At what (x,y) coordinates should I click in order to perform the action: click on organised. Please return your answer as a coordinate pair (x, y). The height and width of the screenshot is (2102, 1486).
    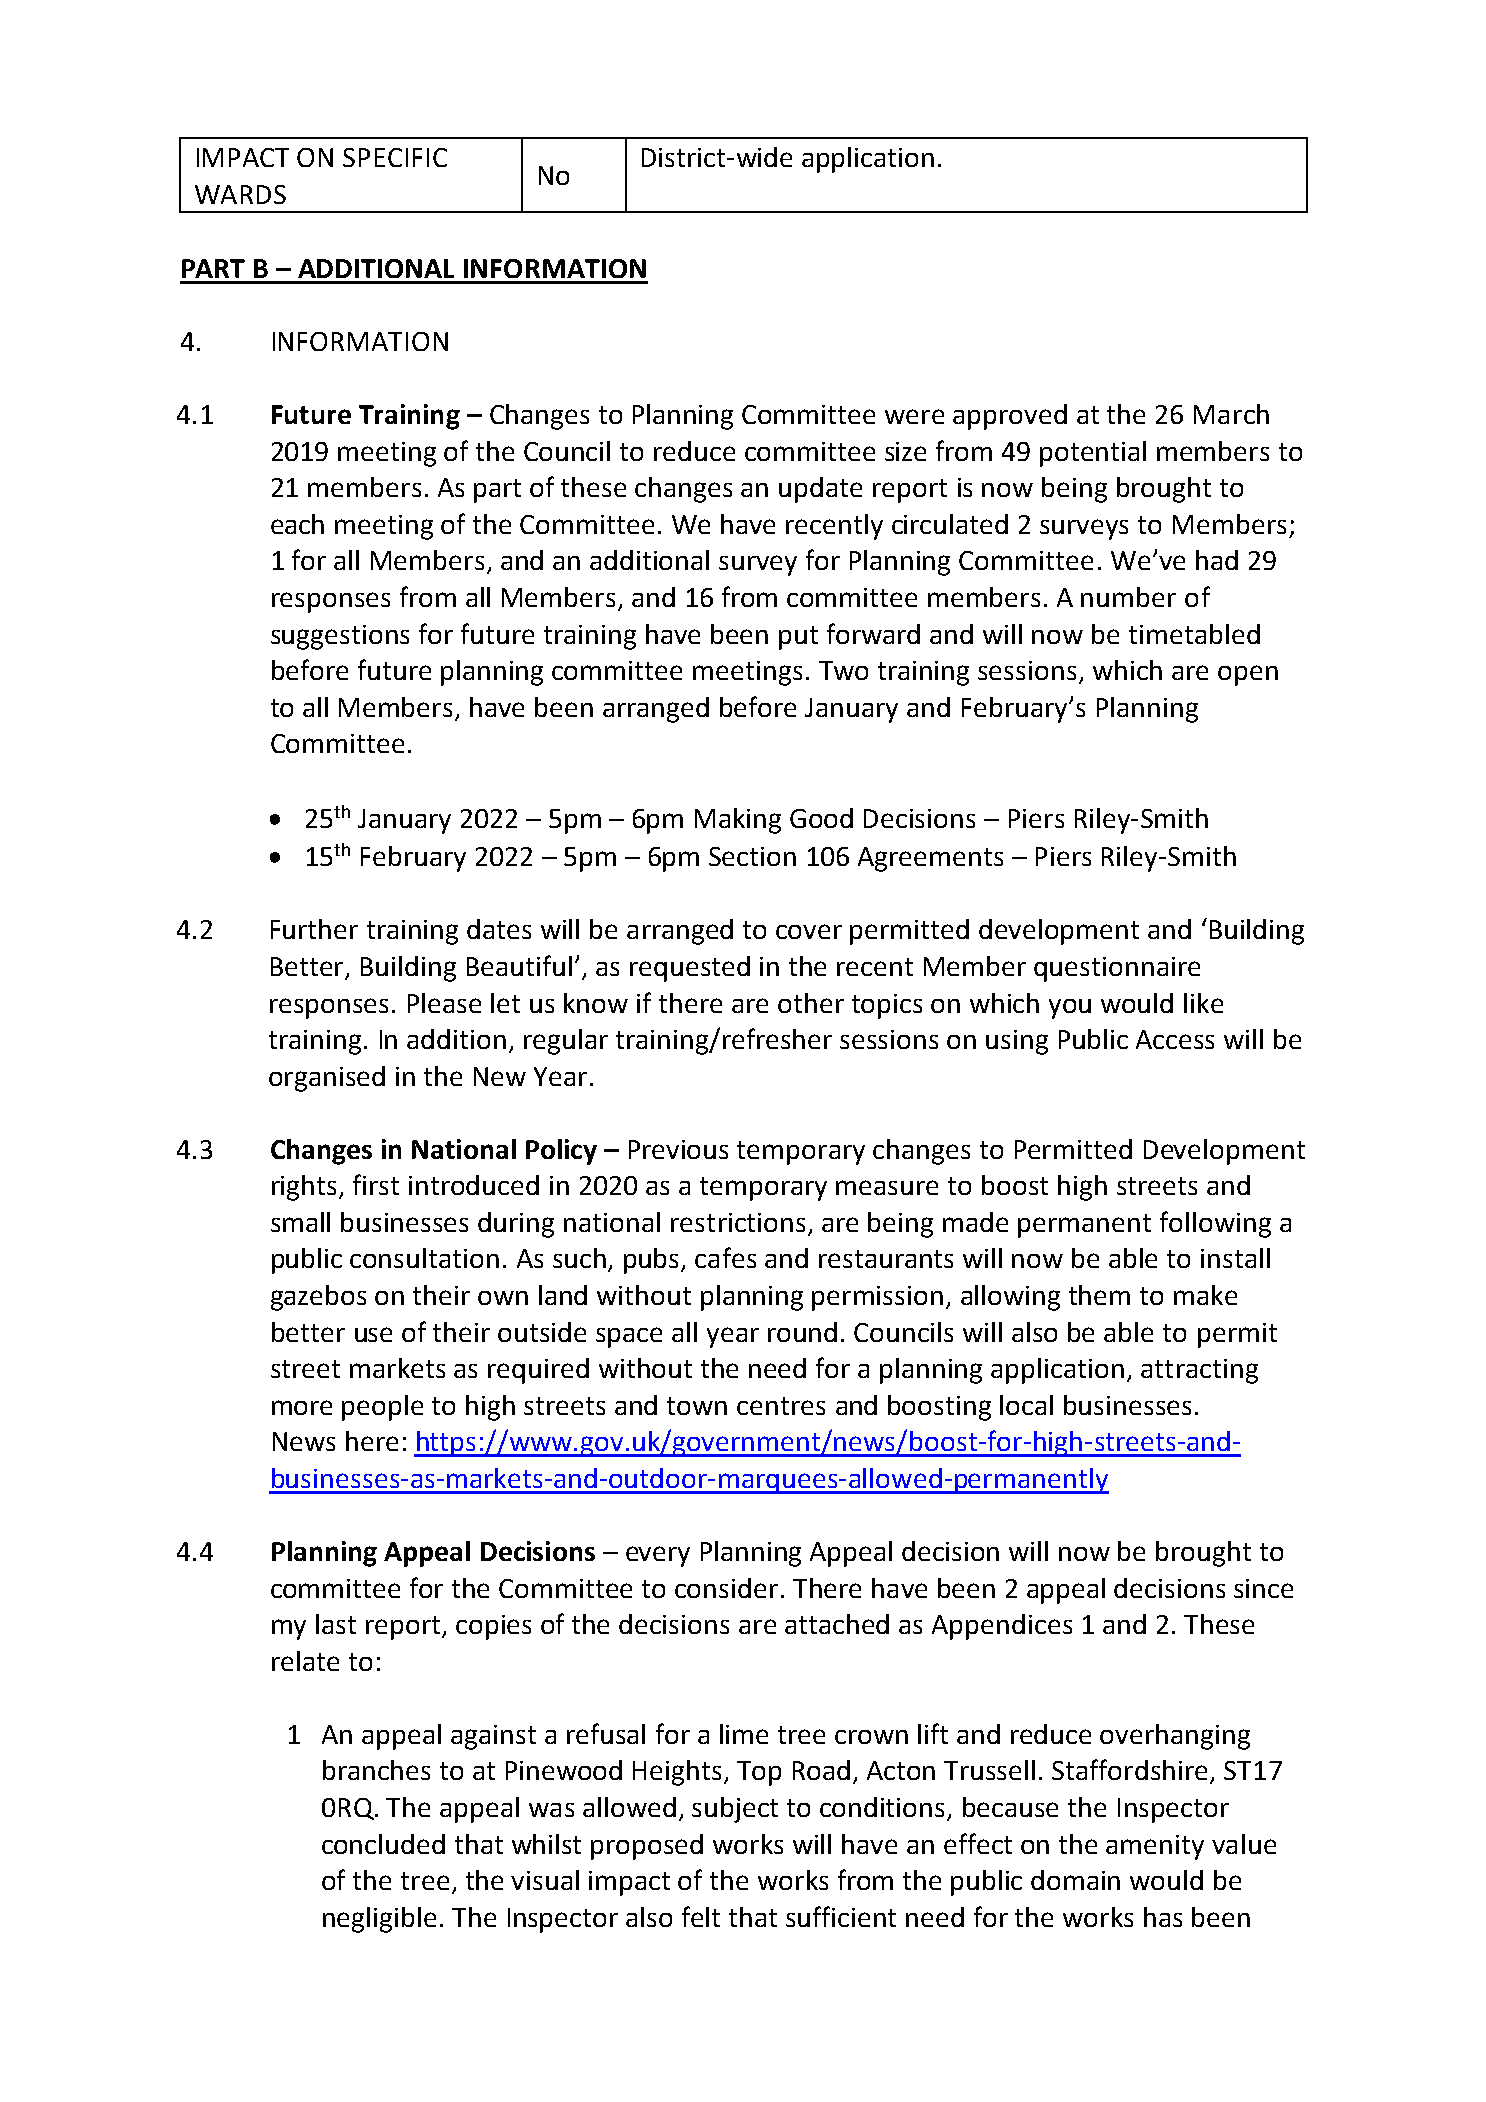
    Looking at the image, I should click on (327, 1079).
